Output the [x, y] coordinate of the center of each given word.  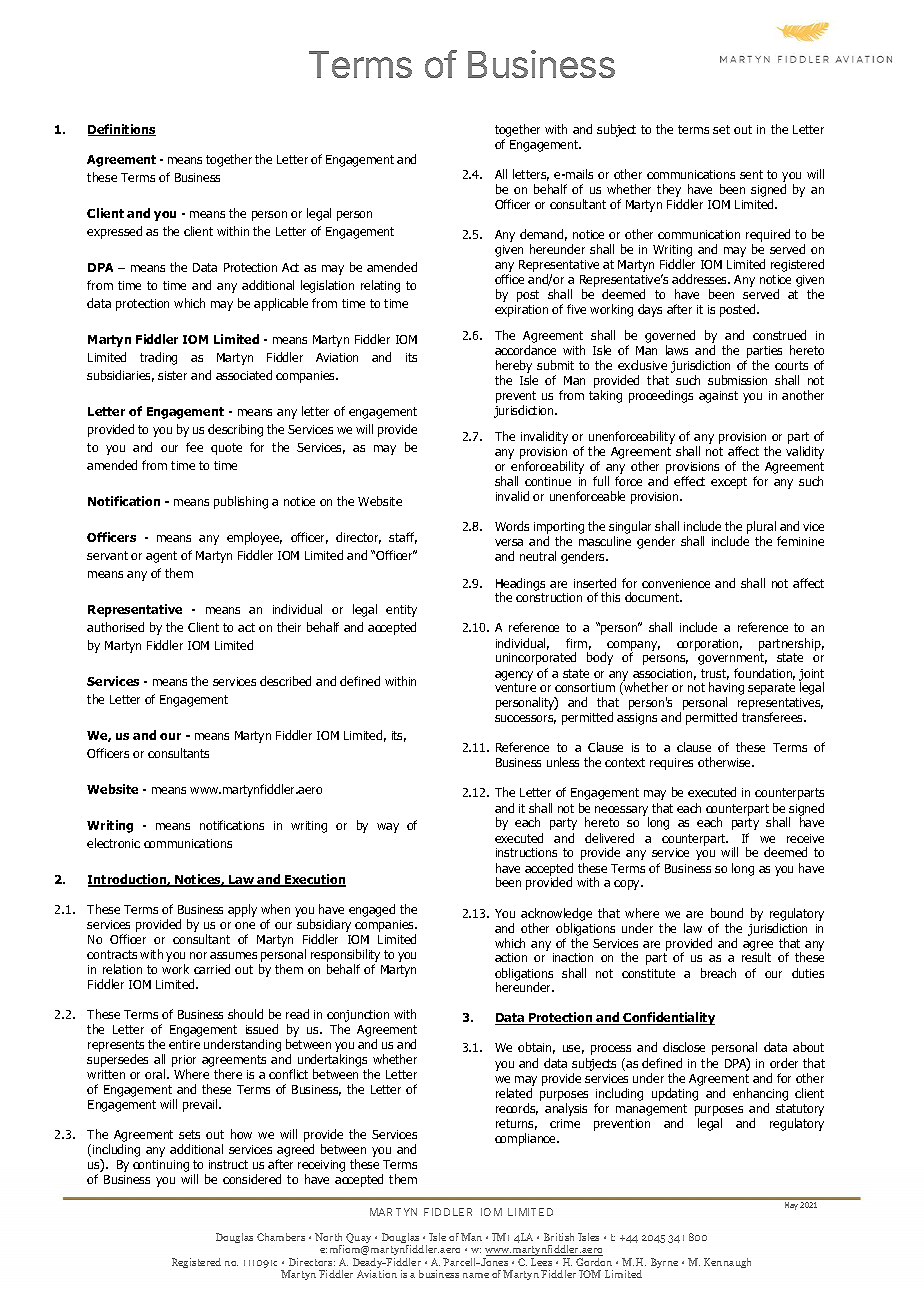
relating [380, 286]
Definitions [122, 130]
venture [515, 687]
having [726, 690]
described [285, 681]
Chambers [281, 1237]
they [669, 190]
